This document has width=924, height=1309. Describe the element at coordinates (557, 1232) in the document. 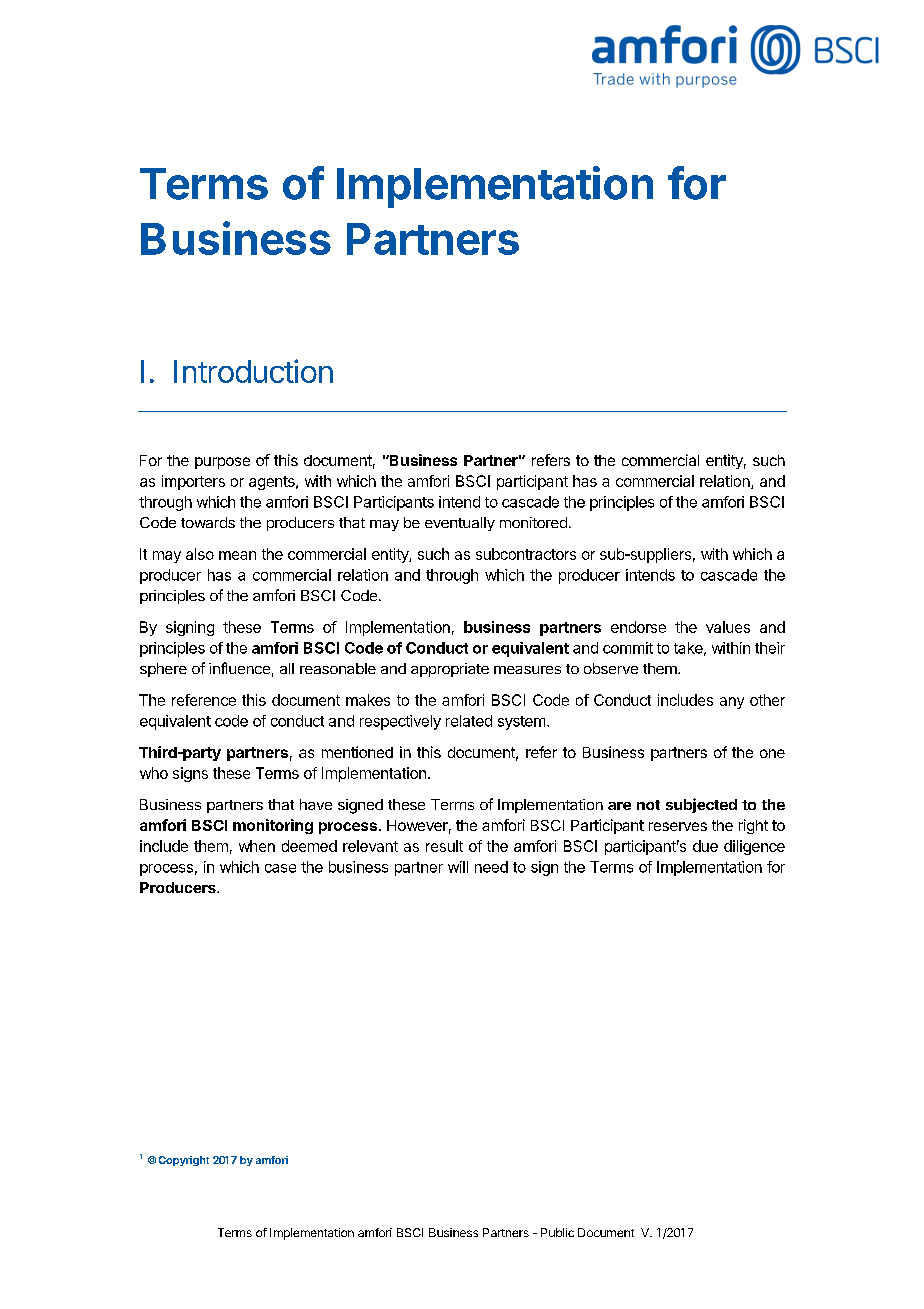

I see `Public` at that location.
